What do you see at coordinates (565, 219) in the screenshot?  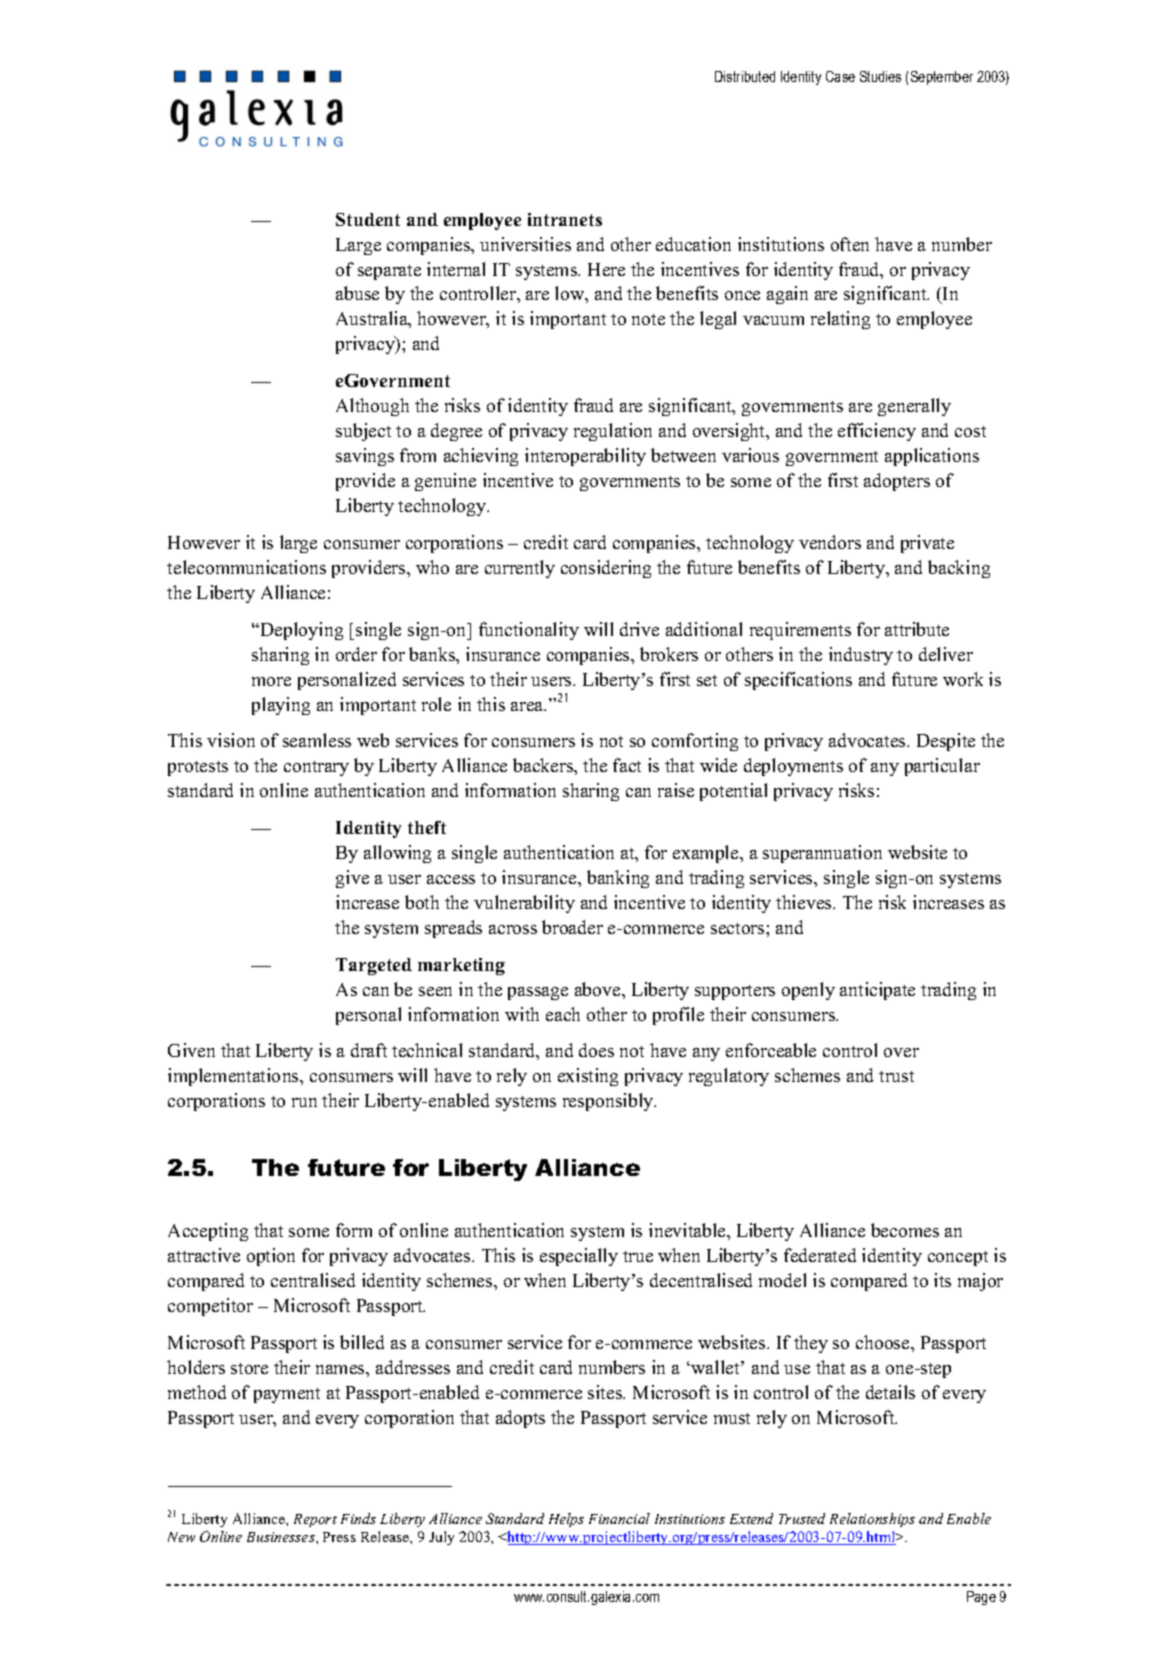 I see `intranets` at bounding box center [565, 219].
